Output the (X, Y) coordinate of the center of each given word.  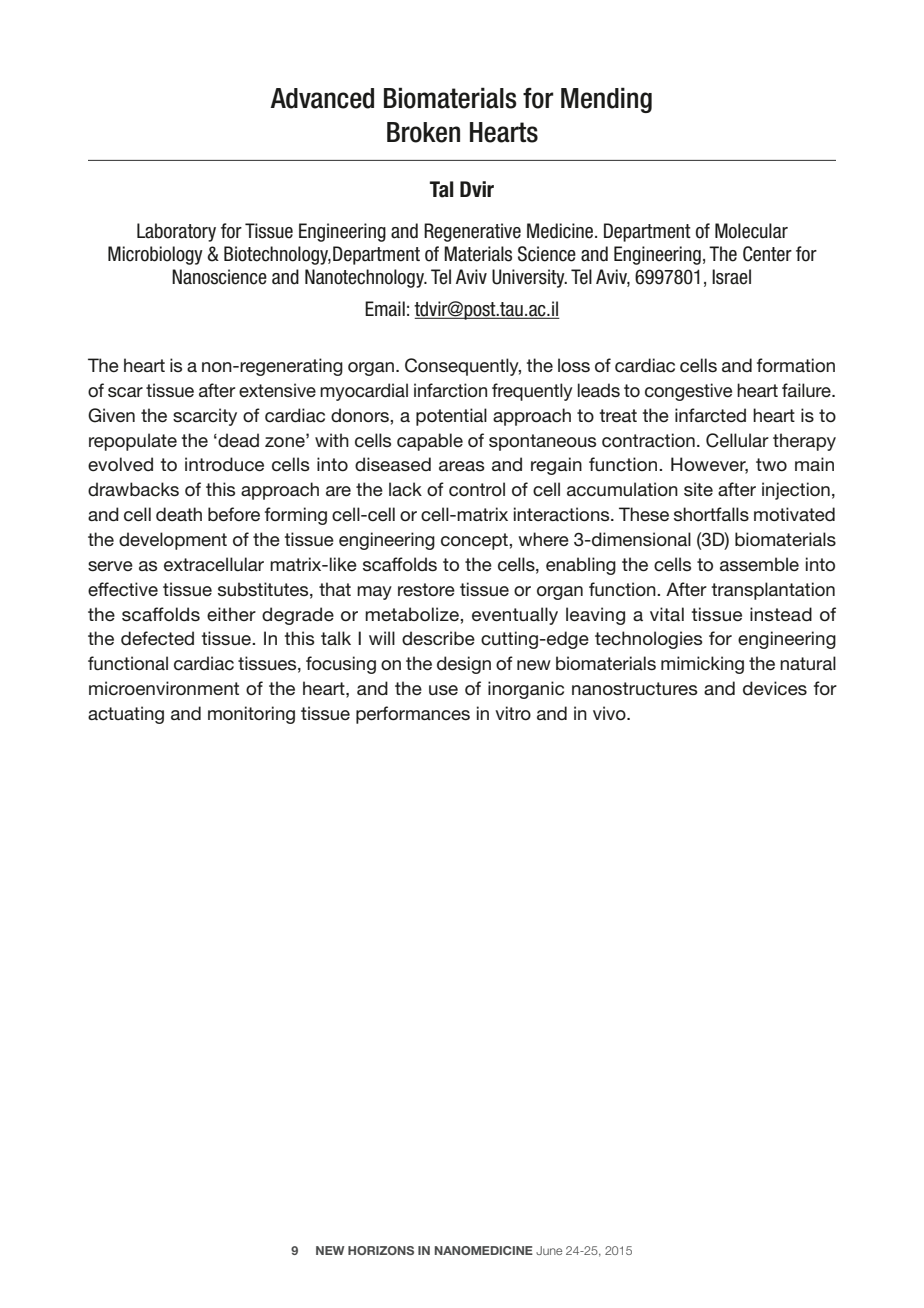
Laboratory (176, 232)
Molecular (751, 231)
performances (413, 715)
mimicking (702, 665)
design (464, 665)
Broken (423, 132)
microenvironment (164, 688)
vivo (610, 713)
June (549, 1250)
